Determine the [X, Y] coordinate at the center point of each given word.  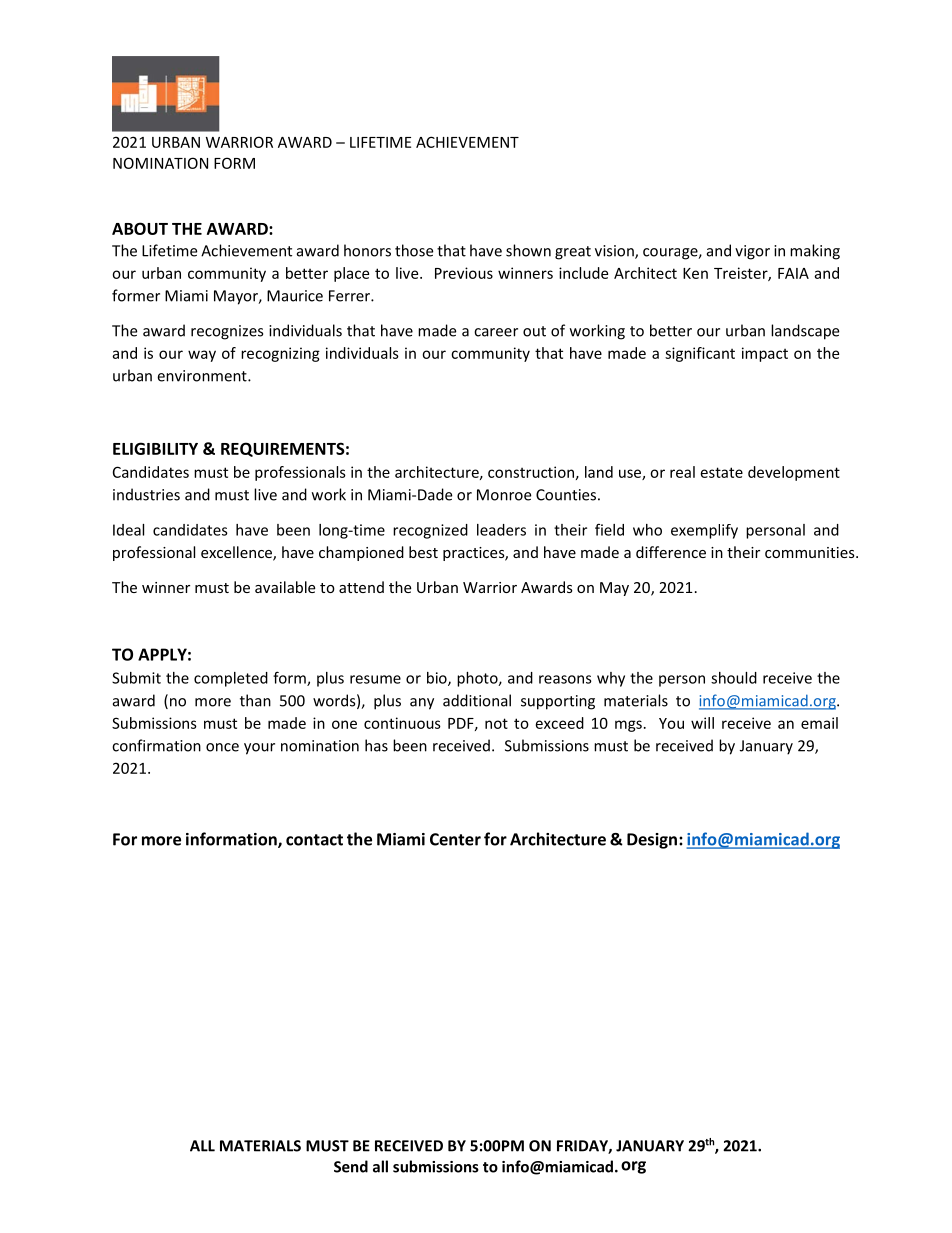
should [734, 678]
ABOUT [140, 228]
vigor [752, 252]
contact [314, 840]
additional [477, 700]
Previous [464, 273]
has [376, 745]
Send [351, 1166]
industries [146, 494]
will [702, 723]
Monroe [504, 495]
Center [455, 839]
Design [652, 841]
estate [722, 472]
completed [231, 679]
